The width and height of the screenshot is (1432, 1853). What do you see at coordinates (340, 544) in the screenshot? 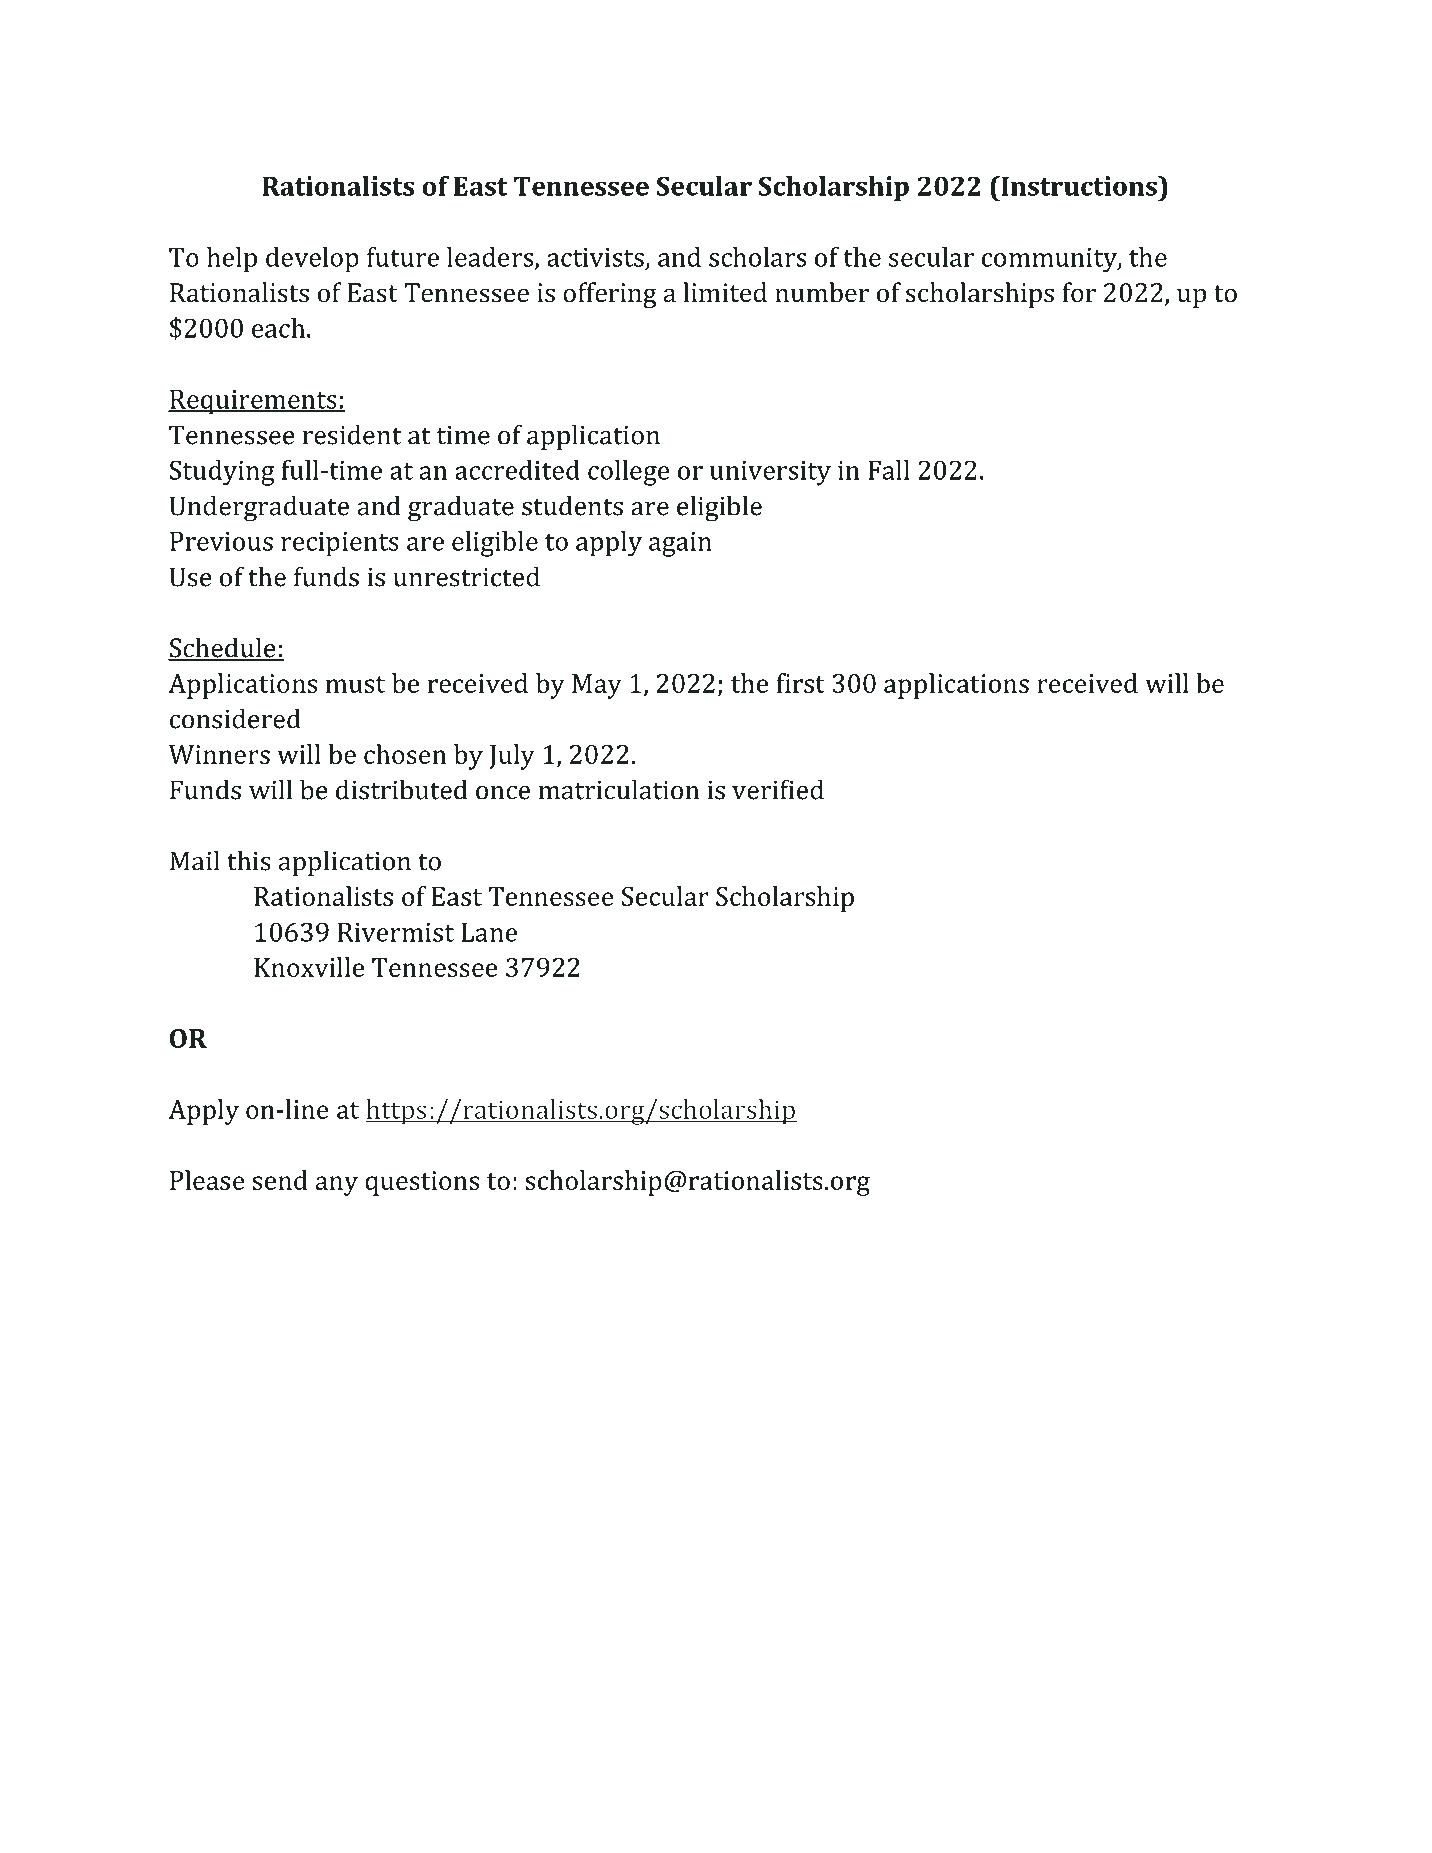
I see `recipients` at bounding box center [340, 544].
